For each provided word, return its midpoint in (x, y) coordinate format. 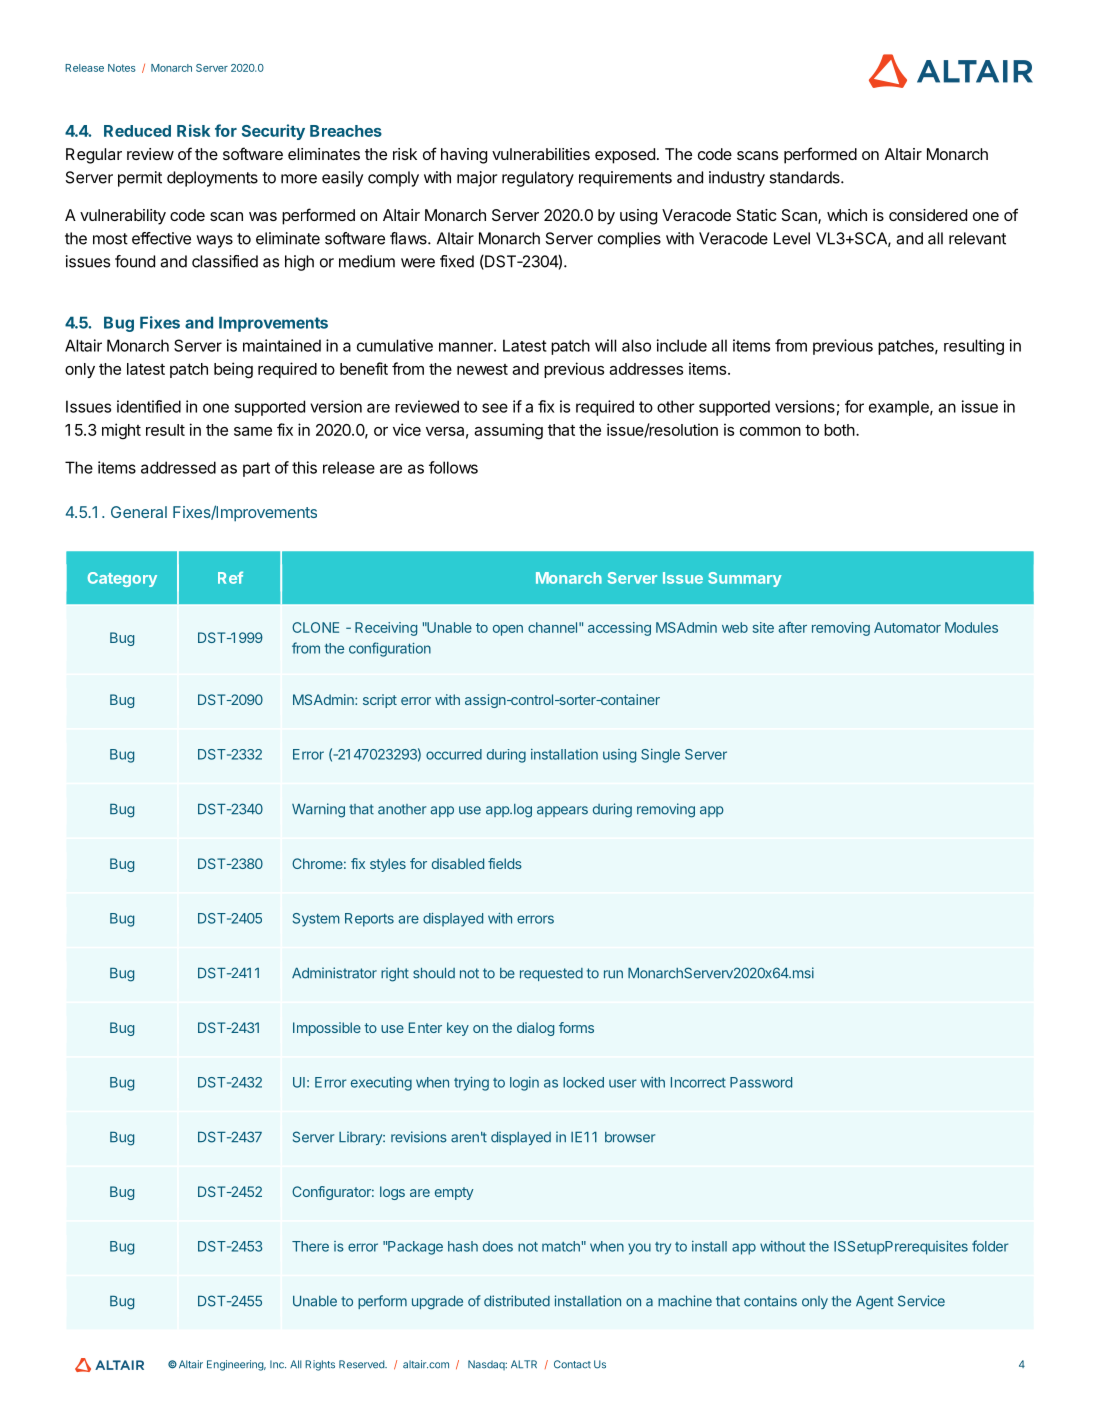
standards (805, 177)
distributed (517, 1301)
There (310, 1246)
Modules (971, 627)
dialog (535, 1029)
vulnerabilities (541, 154)
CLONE (315, 627)
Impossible (327, 1029)
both (840, 430)
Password (761, 1082)
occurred (454, 754)
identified (149, 406)
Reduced (137, 131)
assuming (508, 431)
